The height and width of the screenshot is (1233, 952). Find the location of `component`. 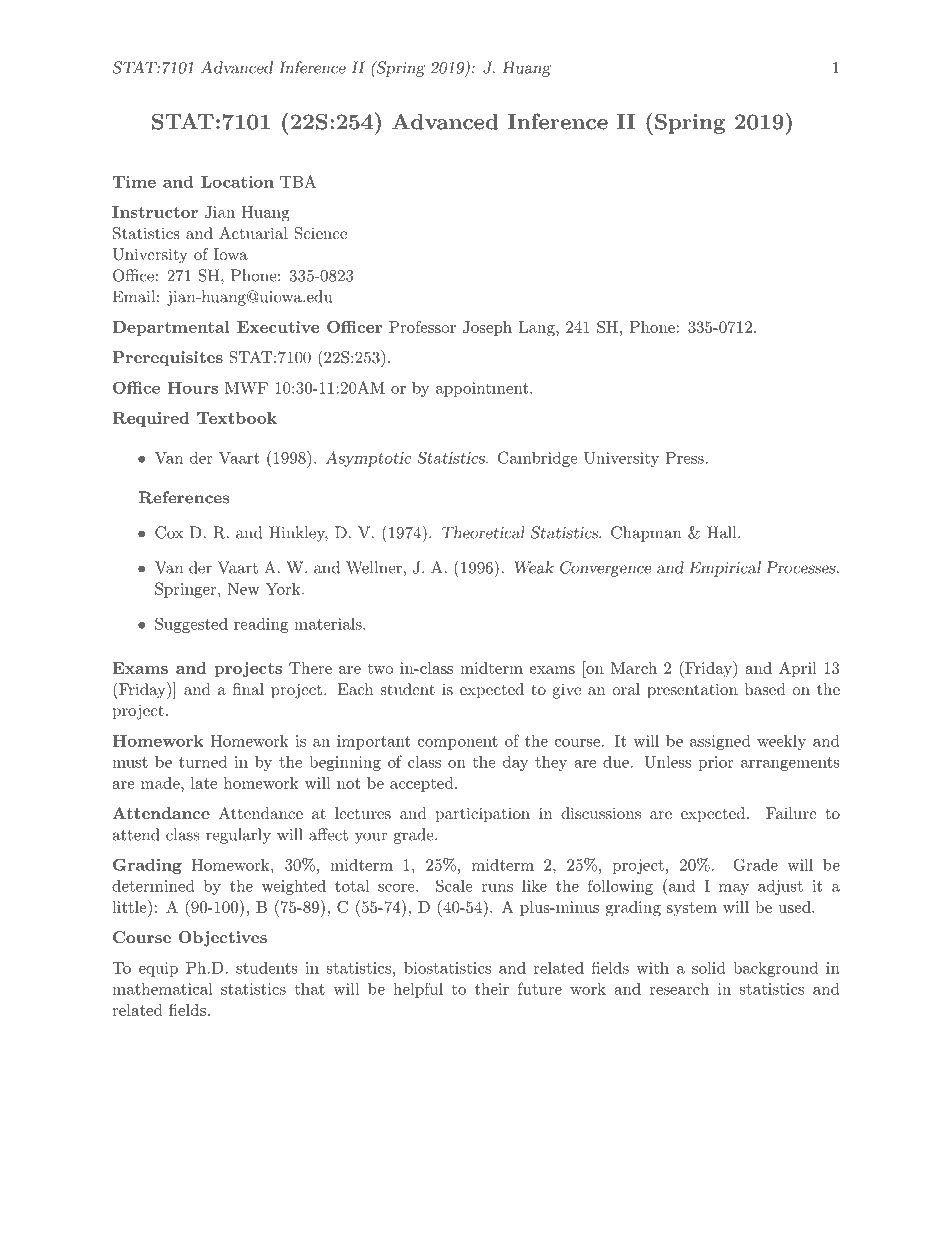

component is located at coordinates (458, 743).
